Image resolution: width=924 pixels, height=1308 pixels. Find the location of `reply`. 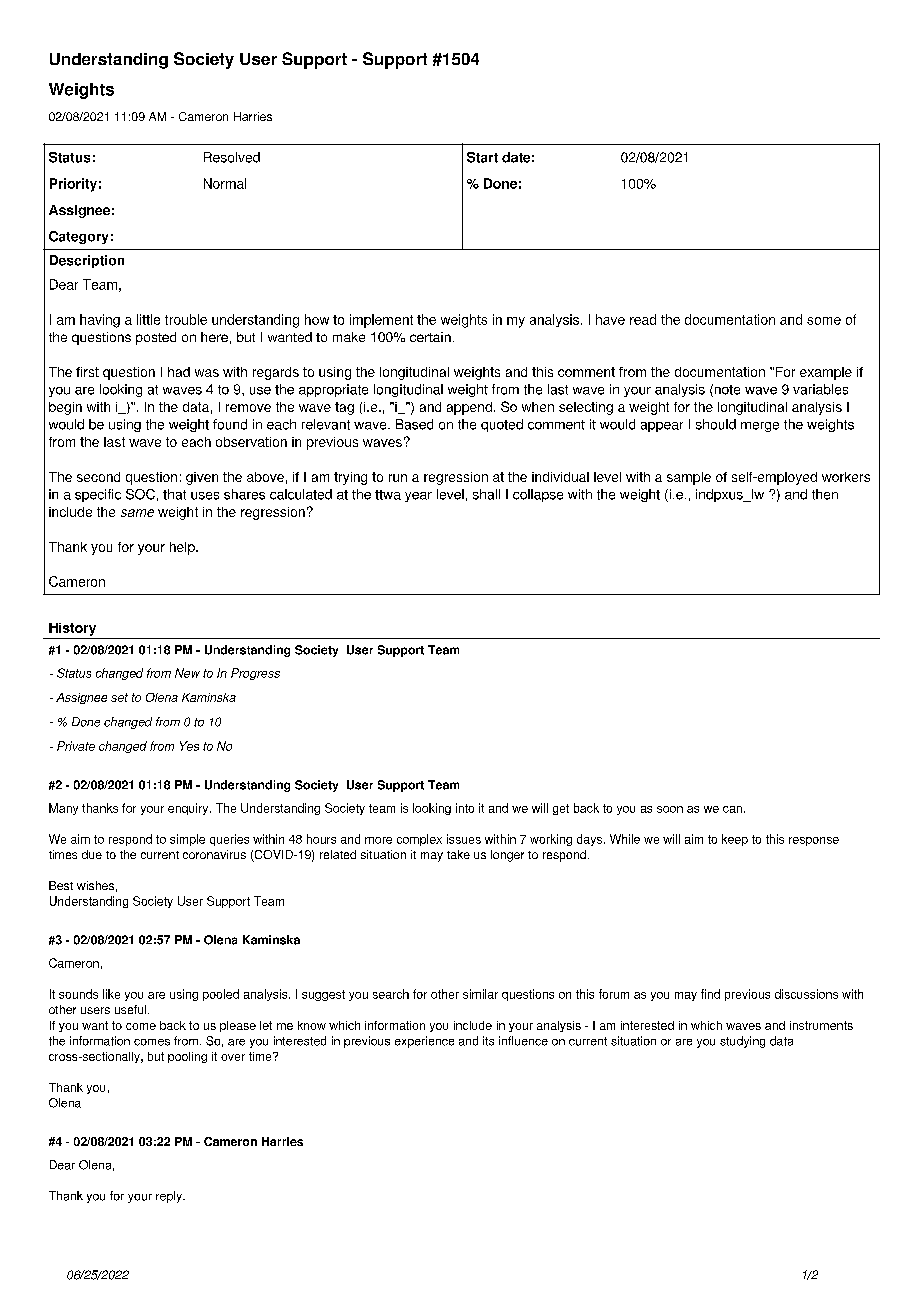

reply is located at coordinates (170, 1197).
